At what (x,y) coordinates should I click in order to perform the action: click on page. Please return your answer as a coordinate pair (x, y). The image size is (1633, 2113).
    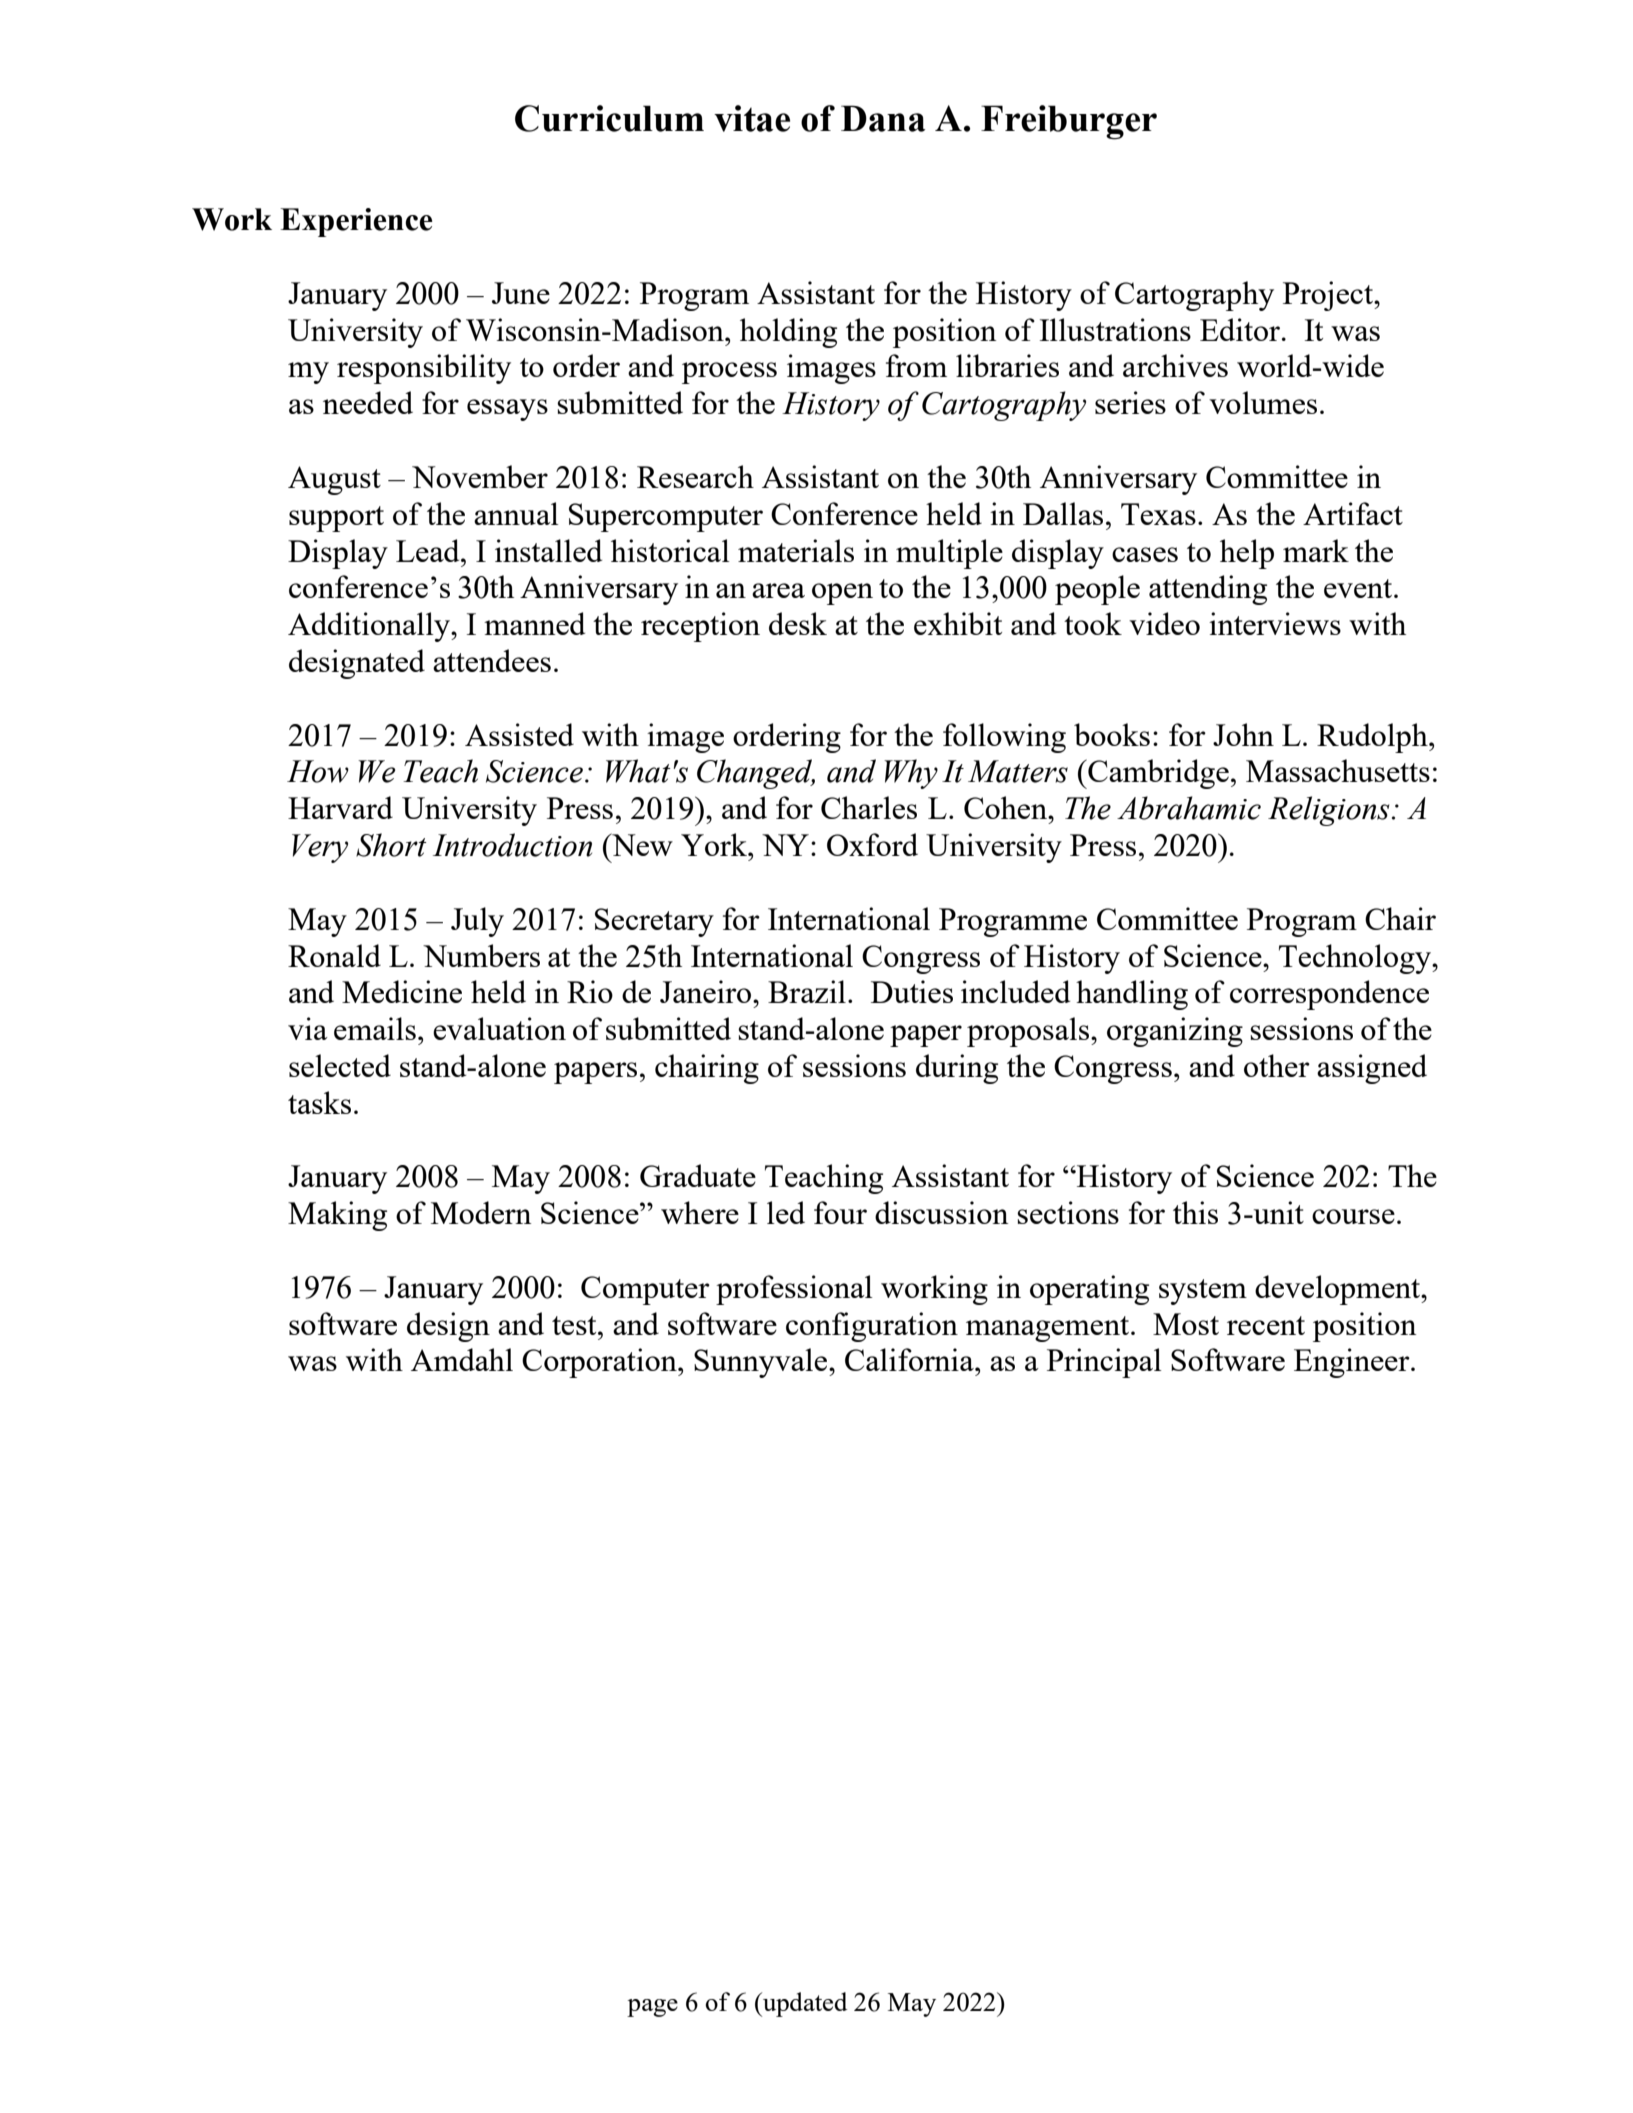
    Looking at the image, I should click on (652, 2008).
